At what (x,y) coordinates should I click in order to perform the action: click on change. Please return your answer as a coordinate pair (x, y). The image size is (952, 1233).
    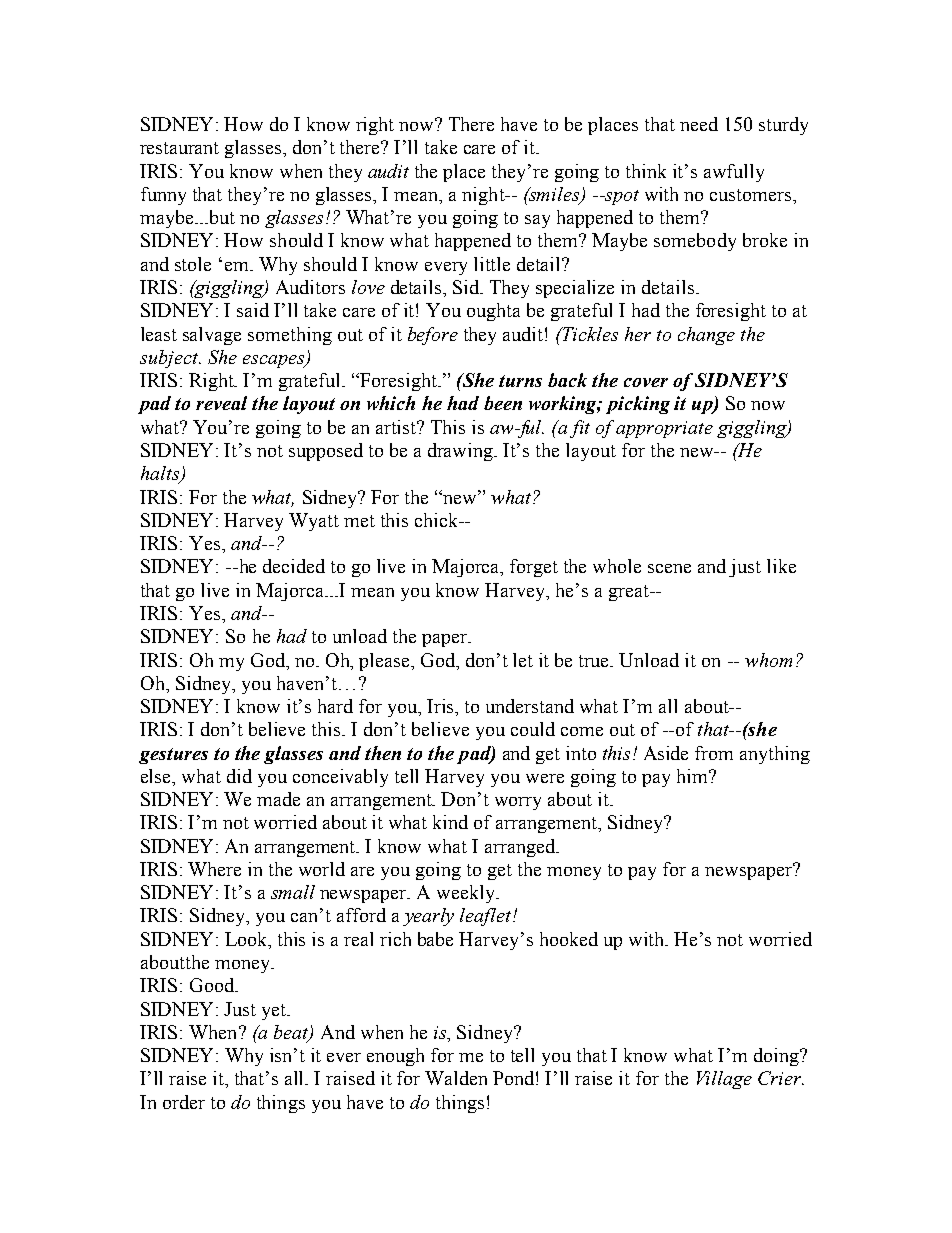
    Looking at the image, I should click on (706, 336).
